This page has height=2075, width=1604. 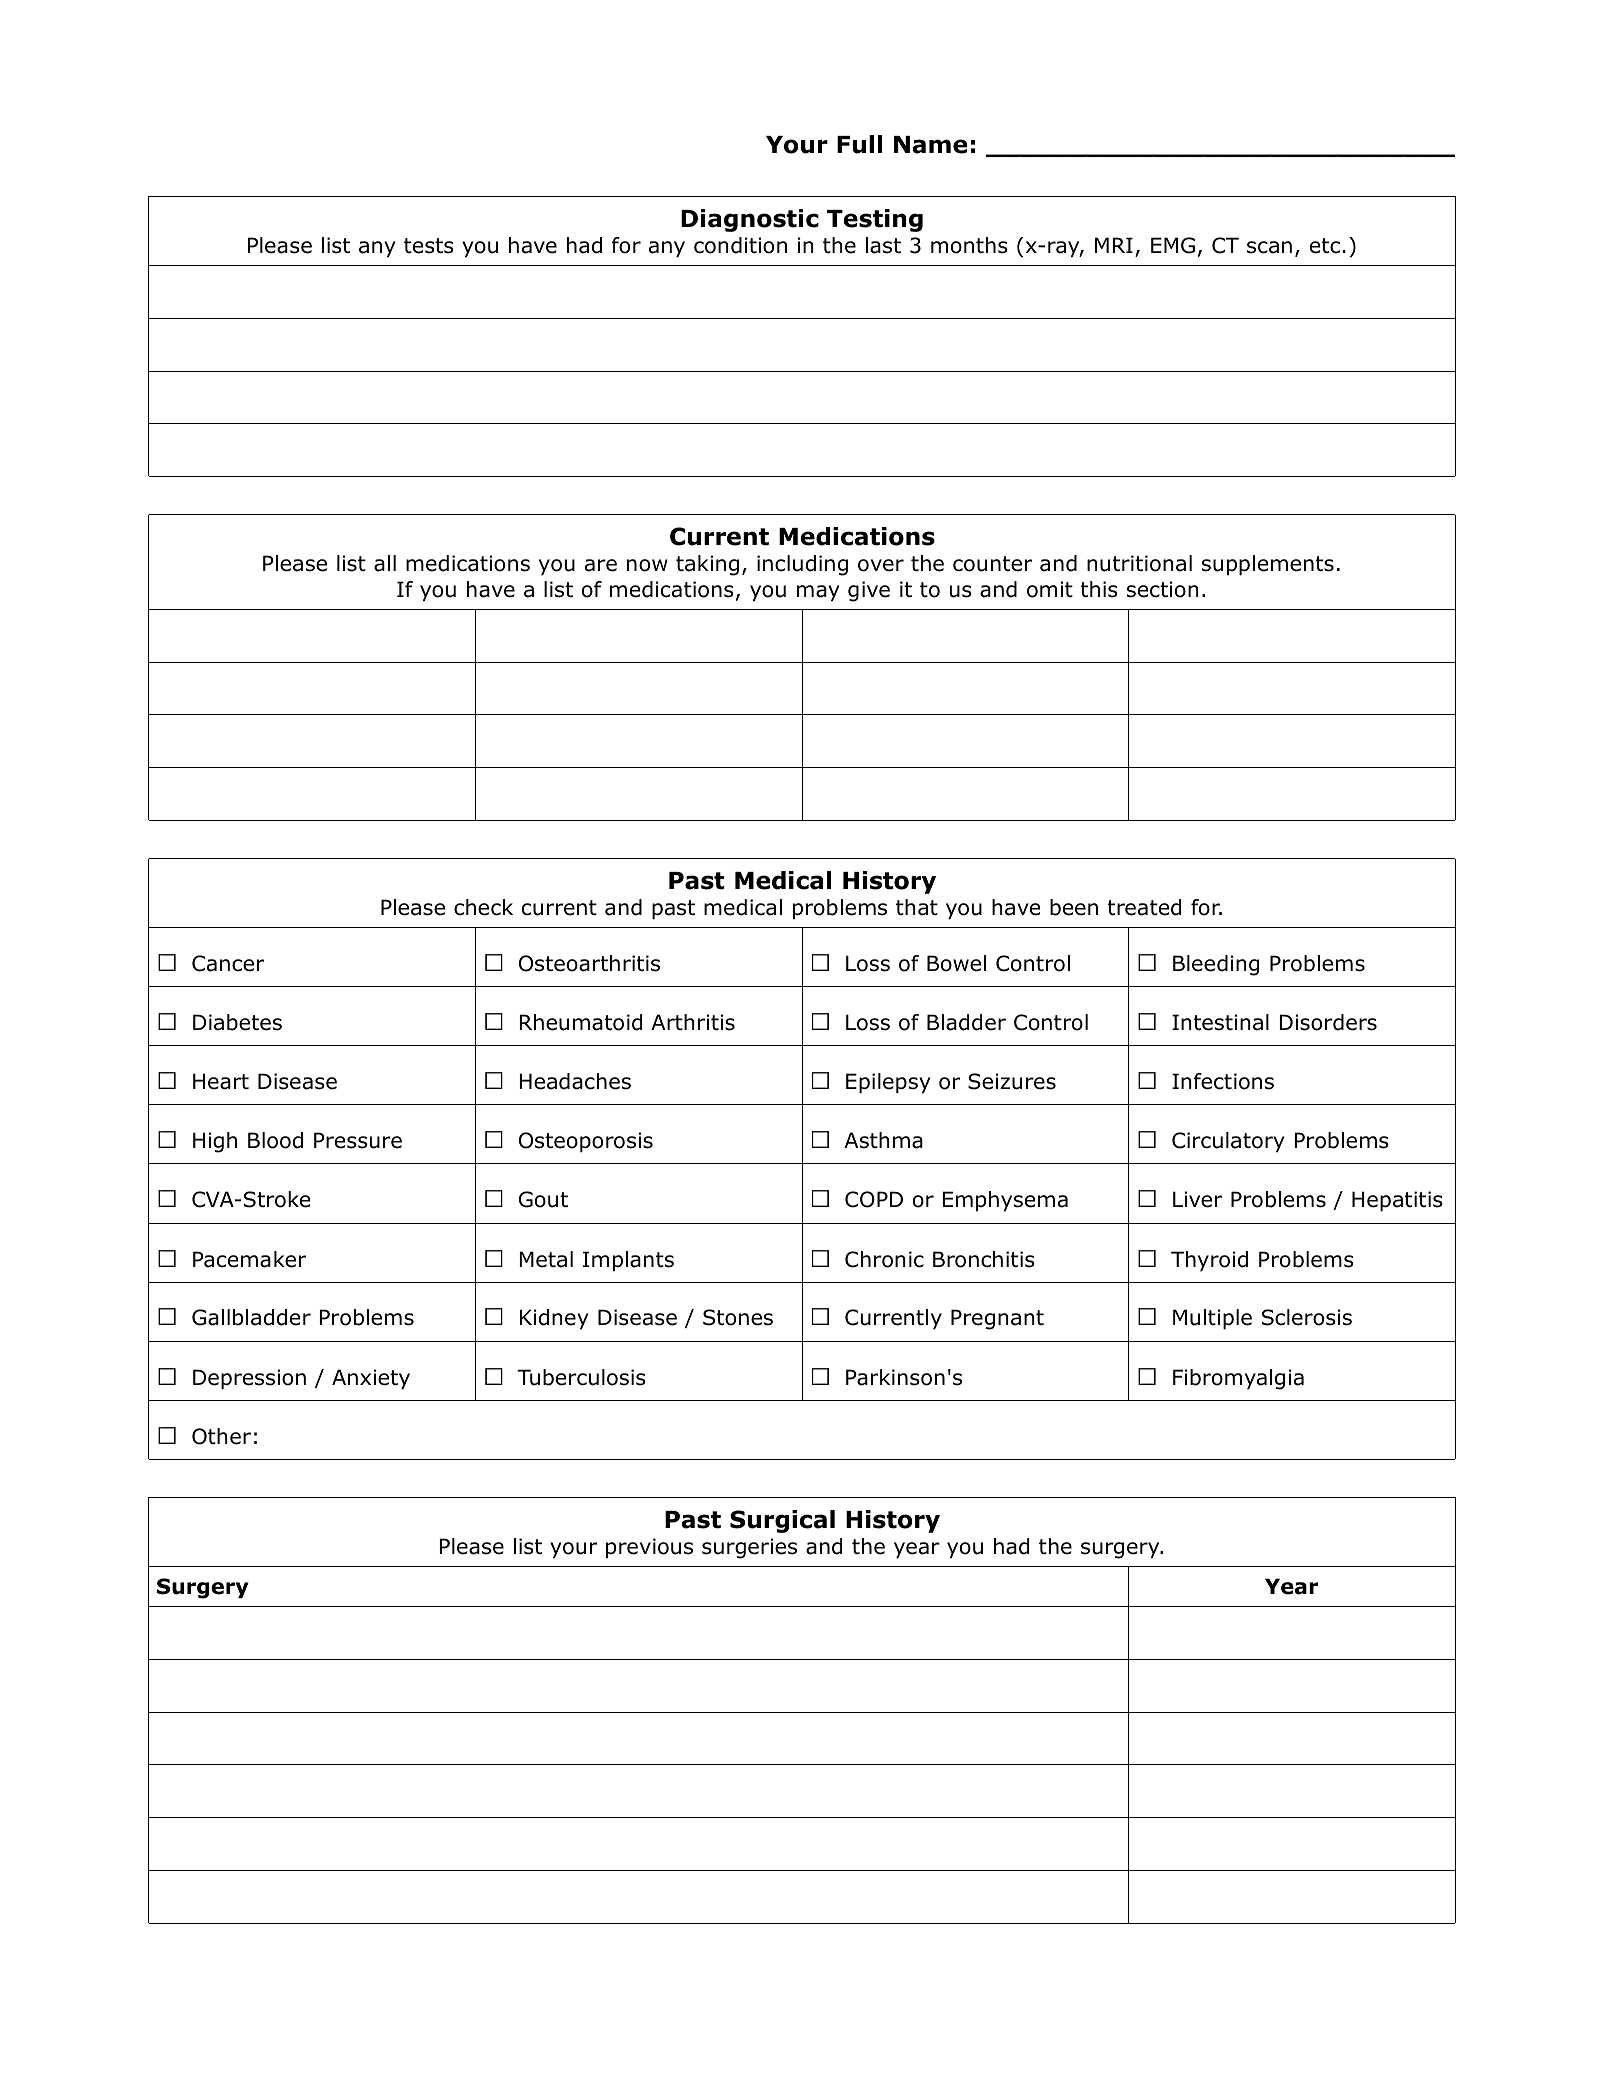 I want to click on scan, so click(x=1269, y=247).
